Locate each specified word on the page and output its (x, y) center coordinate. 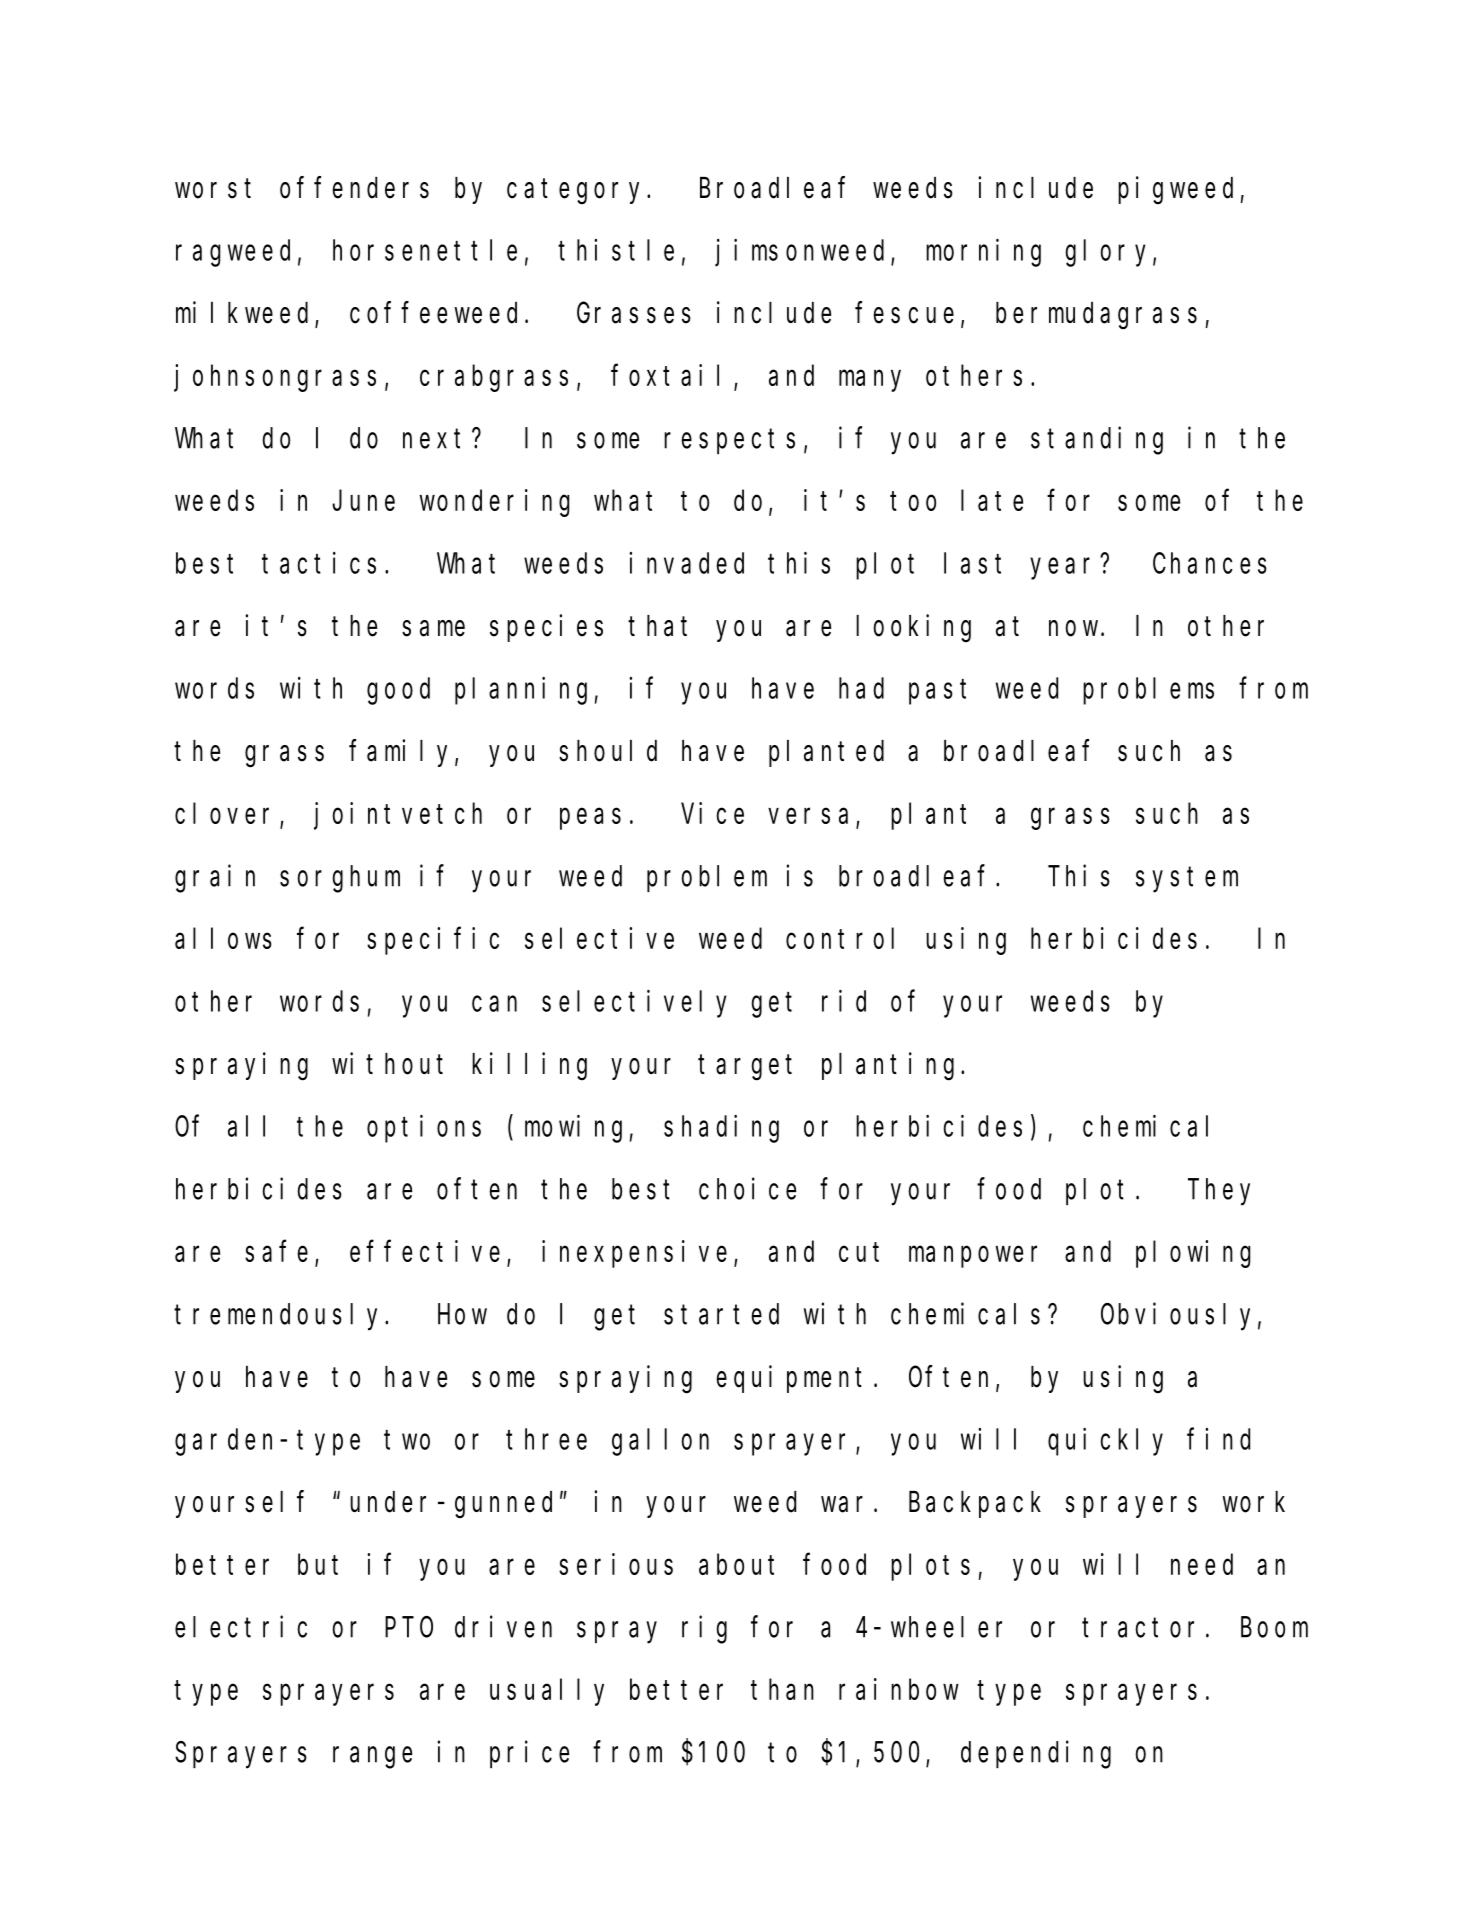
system (1187, 880)
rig (704, 1630)
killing (529, 1066)
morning (983, 253)
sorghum (340, 879)
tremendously (280, 1317)
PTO (409, 1628)
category (577, 192)
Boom (1274, 1628)
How (462, 1315)
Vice (712, 813)
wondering (494, 503)
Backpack (975, 1504)
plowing (1193, 1254)
